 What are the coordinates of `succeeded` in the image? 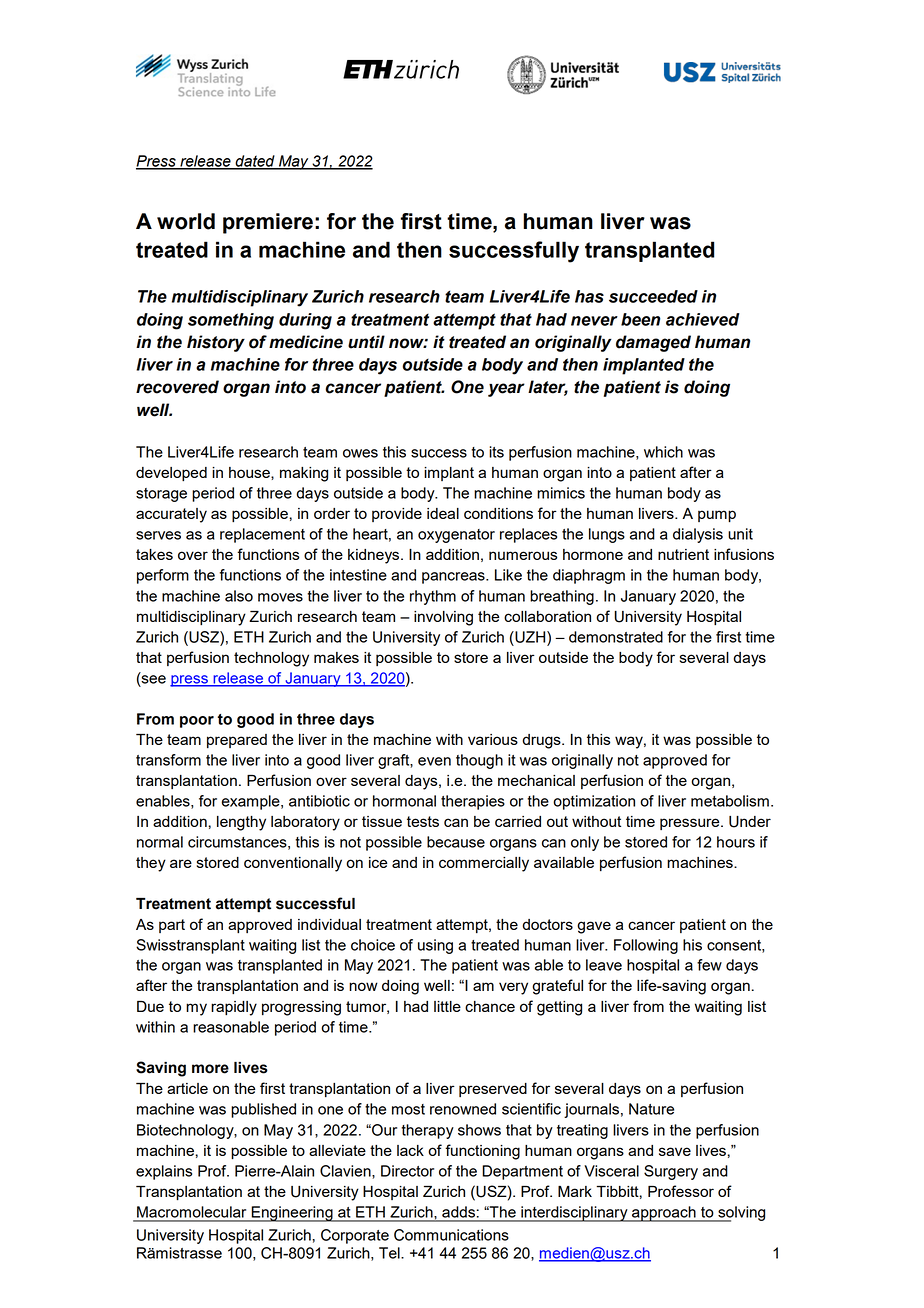 It's located at (653, 296).
